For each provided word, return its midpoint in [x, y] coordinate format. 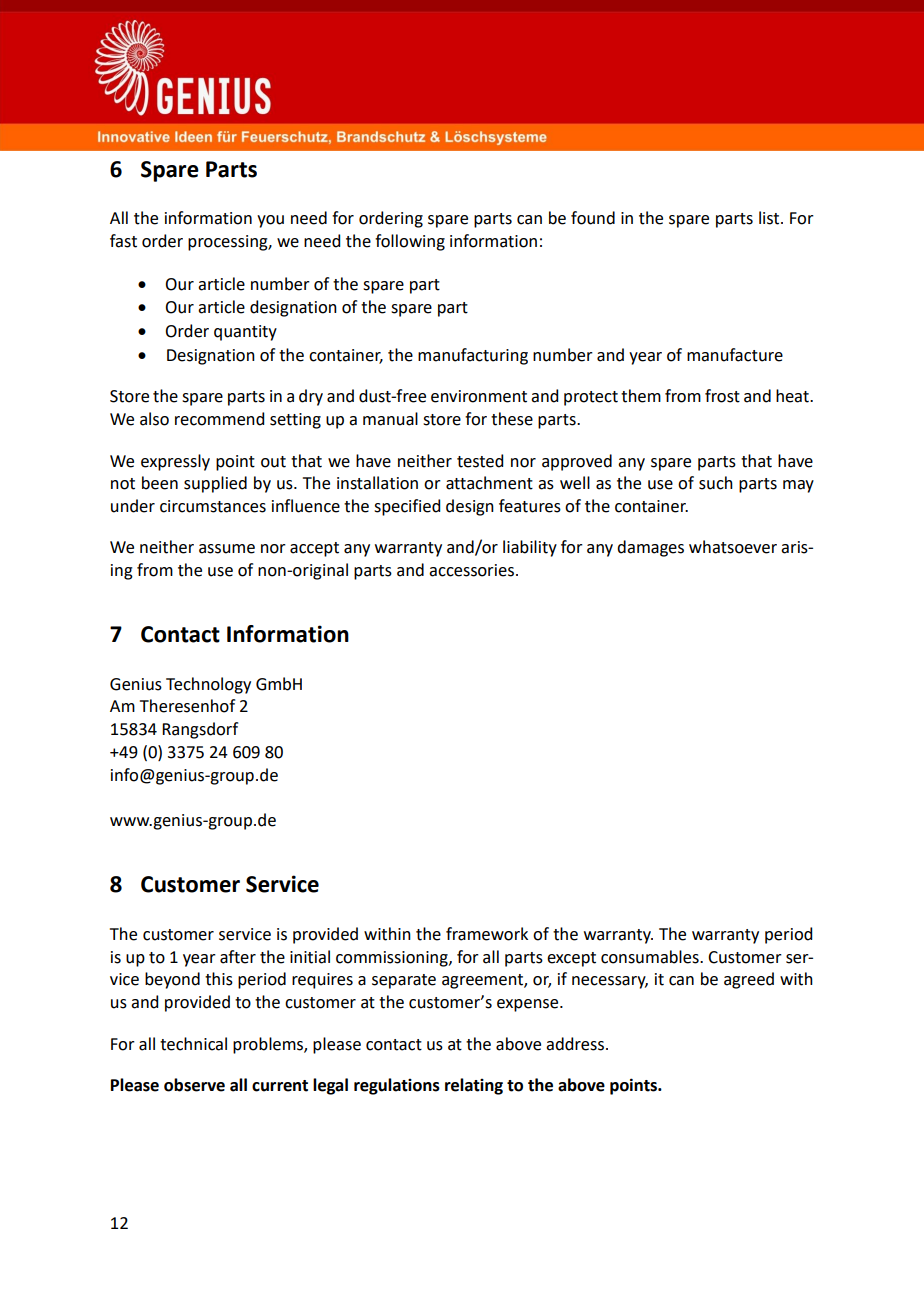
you [270, 221]
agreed [749, 980]
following [410, 242]
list [770, 218]
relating [474, 1086]
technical [193, 1044]
